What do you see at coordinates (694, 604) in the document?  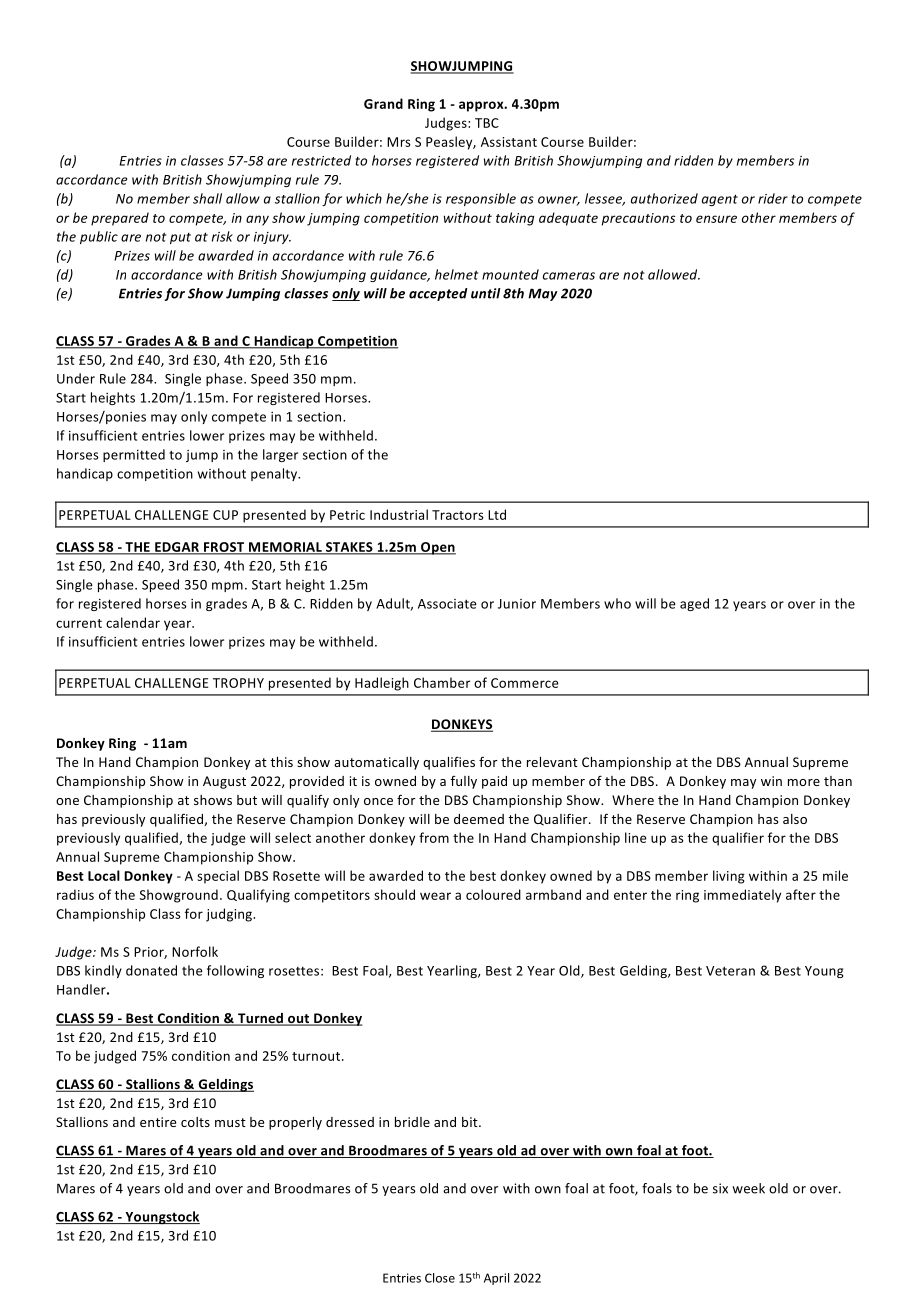 I see `aged` at bounding box center [694, 604].
